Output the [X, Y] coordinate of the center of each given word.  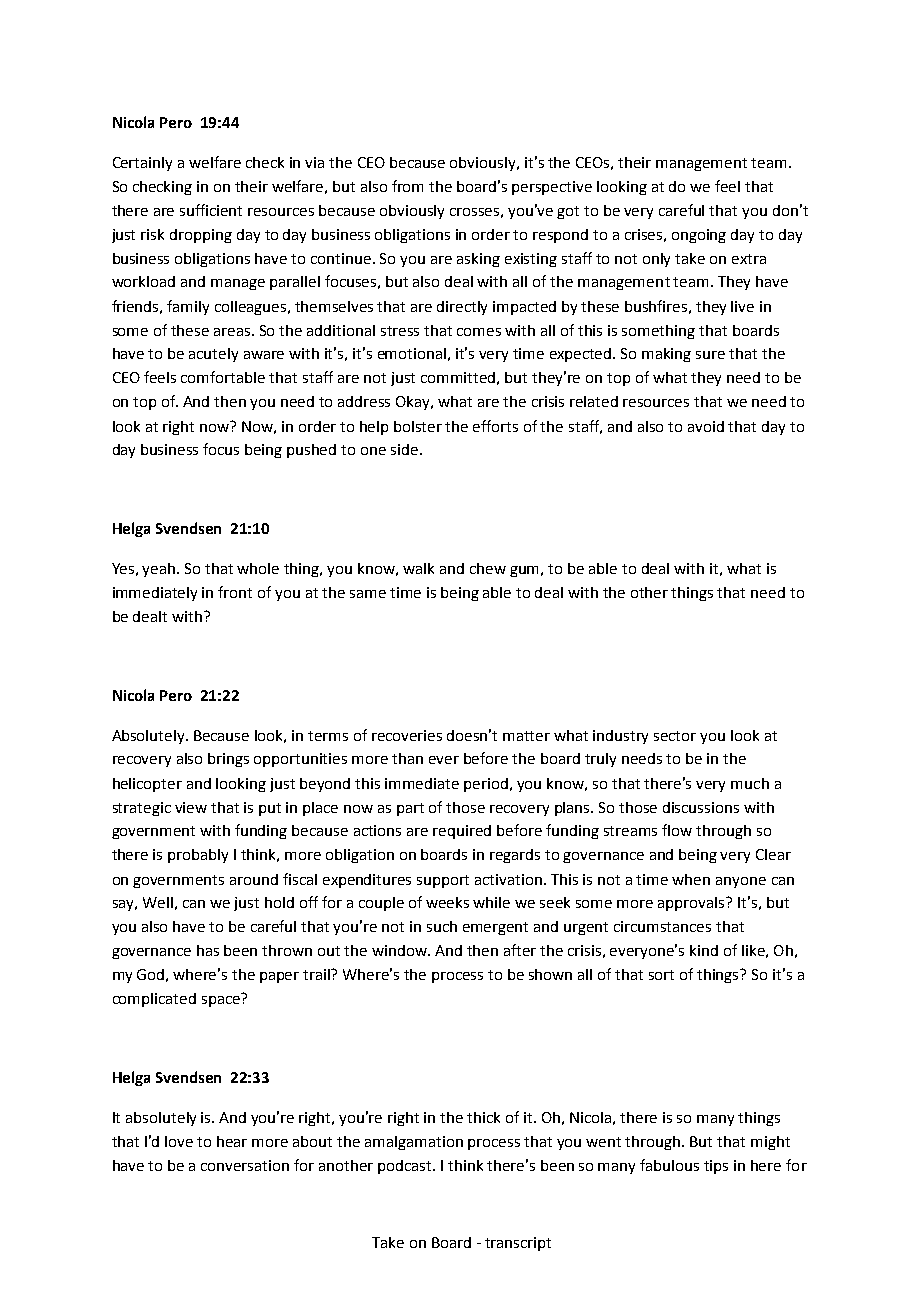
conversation [245, 1165]
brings [228, 760]
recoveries [407, 735]
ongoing [699, 236]
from [407, 186]
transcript [518, 1244]
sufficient [211, 210]
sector [675, 736]
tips [716, 1167]
